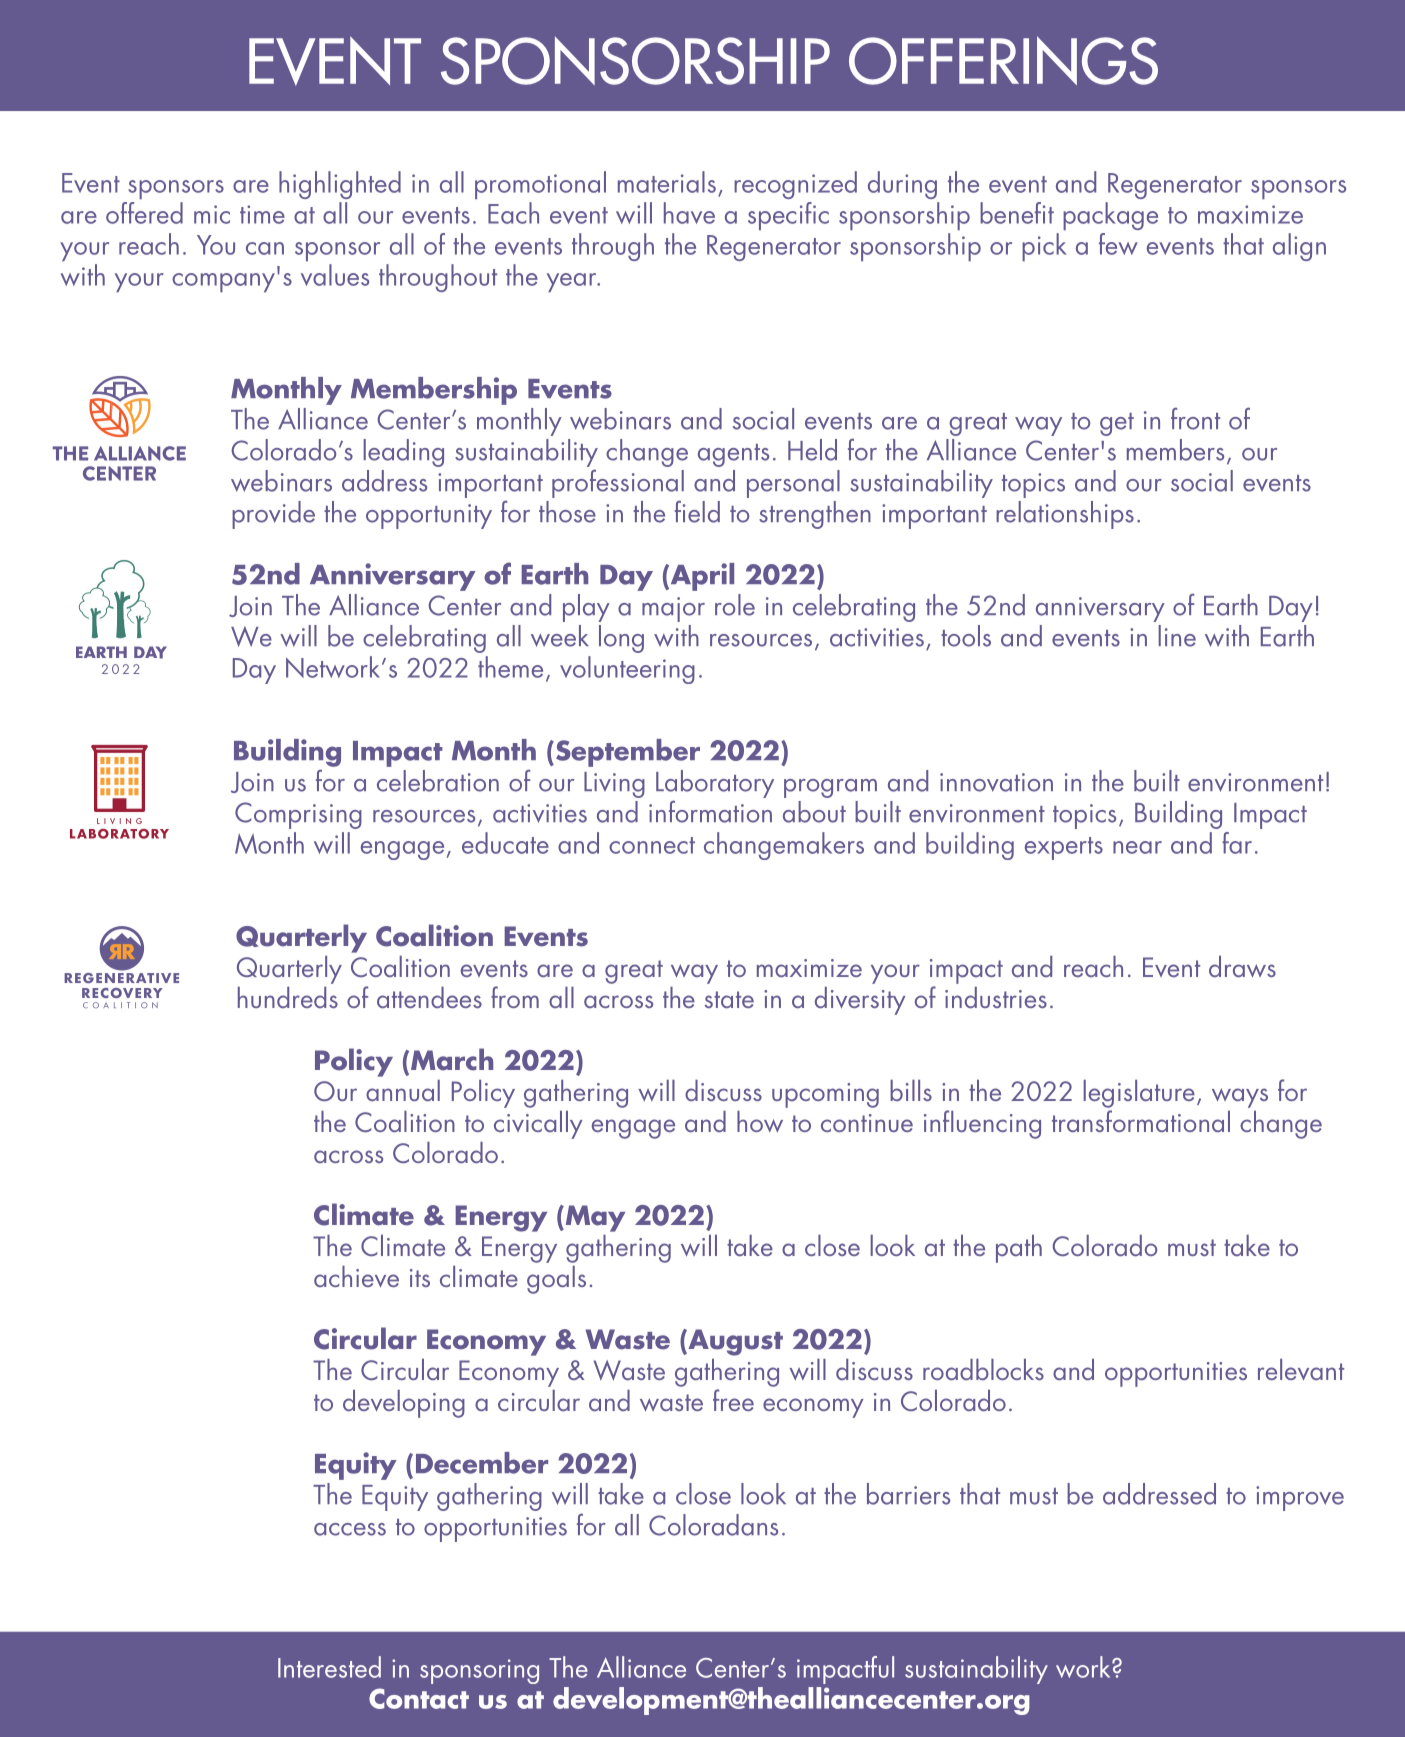 The height and width of the screenshot is (1737, 1405). Describe the element at coordinates (667, 182) in the screenshot. I see `materials` at that location.
